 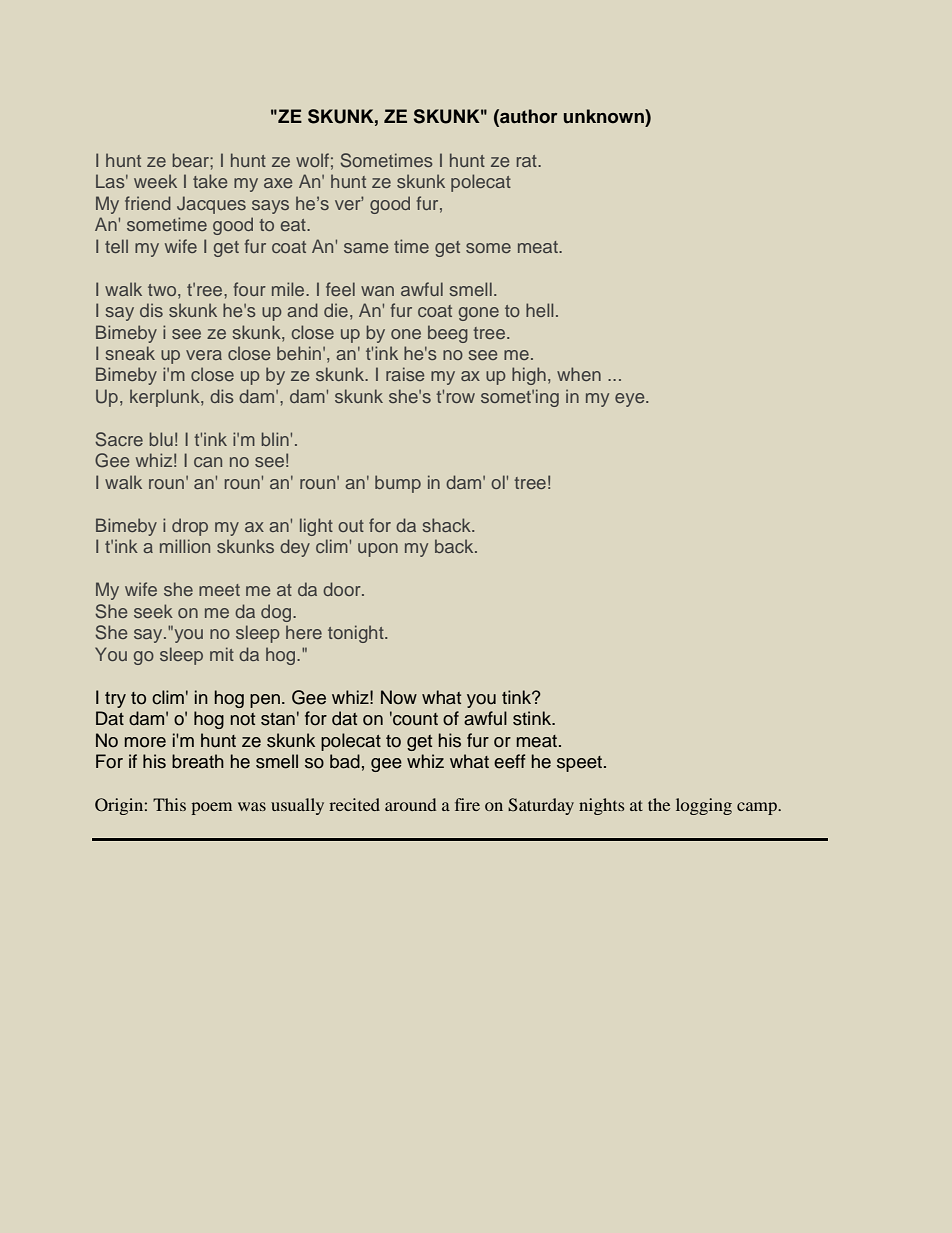 What do you see at coordinates (631, 400) in the image?
I see `eye` at bounding box center [631, 400].
